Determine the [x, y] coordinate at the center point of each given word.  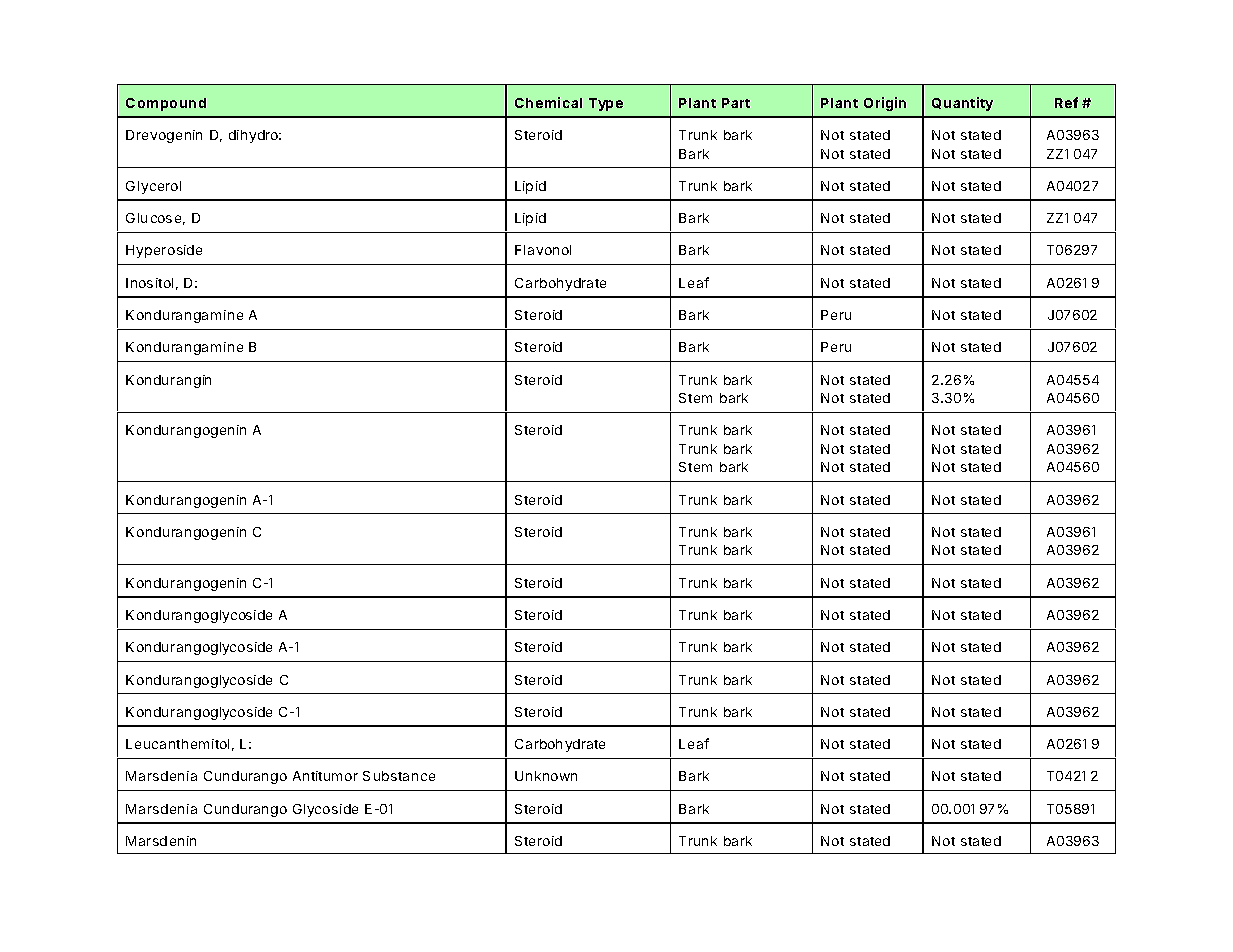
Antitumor [325, 776]
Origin [885, 104]
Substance [399, 776]
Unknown [546, 776]
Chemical [548, 102]
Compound [166, 104]
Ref [1066, 102]
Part [736, 103]
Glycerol [153, 187]
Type [606, 104]
